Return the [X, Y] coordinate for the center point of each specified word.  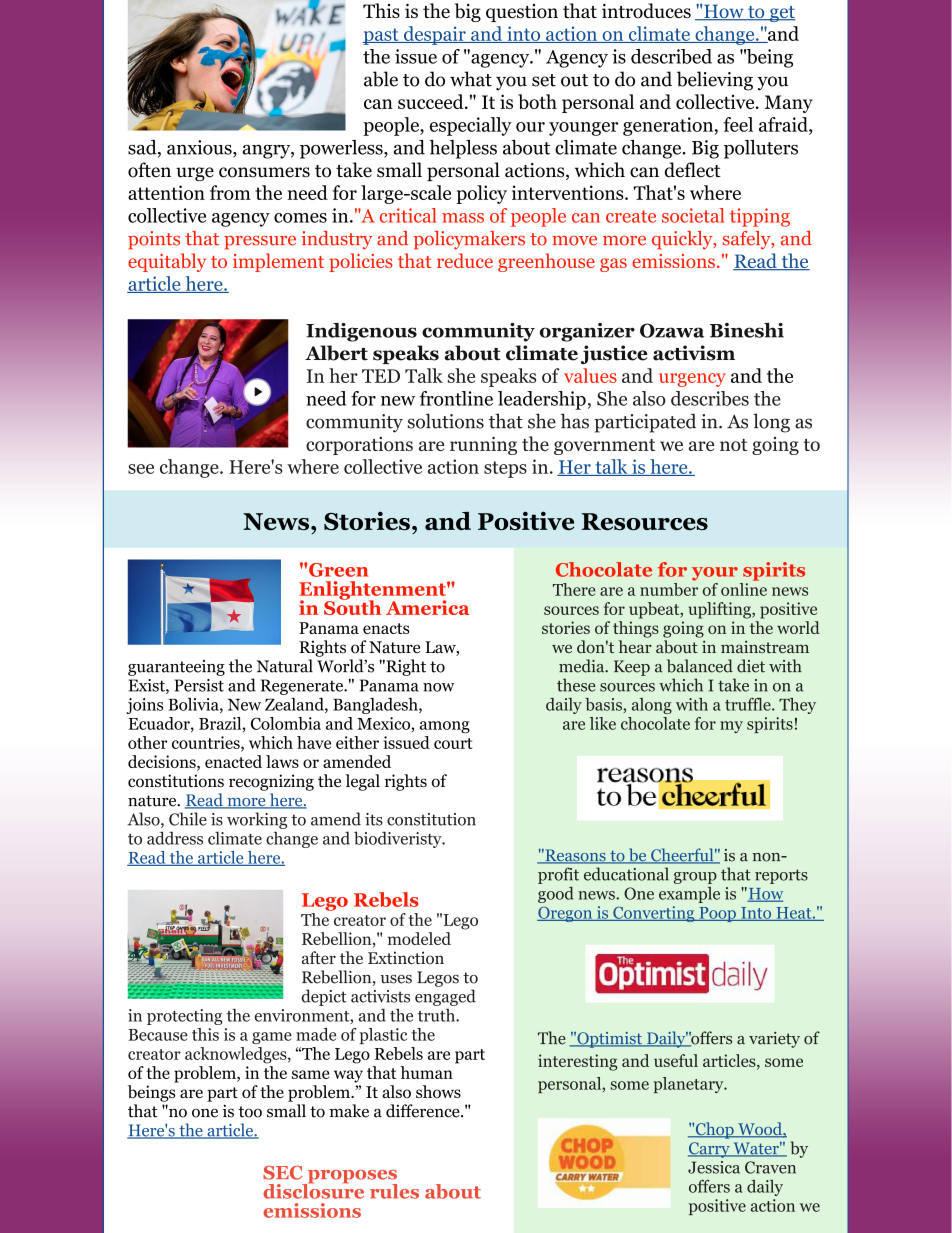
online [744, 588]
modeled [419, 938]
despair [435, 35]
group [695, 878]
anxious [200, 148]
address [175, 838]
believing [715, 81]
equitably [167, 262]
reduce [465, 260]
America [427, 607]
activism [694, 353]
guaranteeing [176, 668]
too [250, 1112]
